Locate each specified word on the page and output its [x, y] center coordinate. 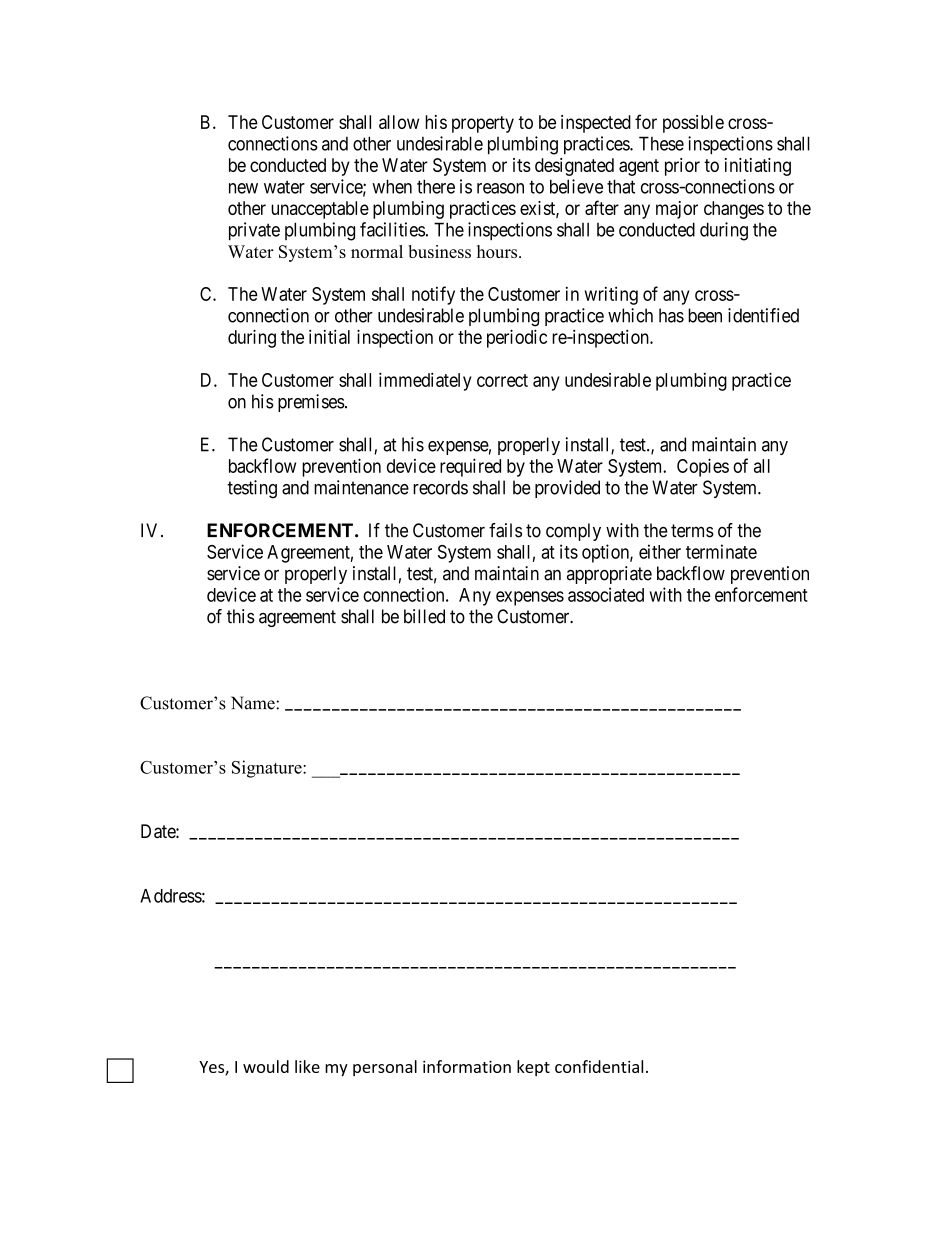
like [307, 1066]
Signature [268, 769]
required [470, 467]
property [483, 124]
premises [311, 403]
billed [424, 616]
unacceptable [320, 210]
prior [682, 167]
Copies [703, 467]
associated [606, 594]
